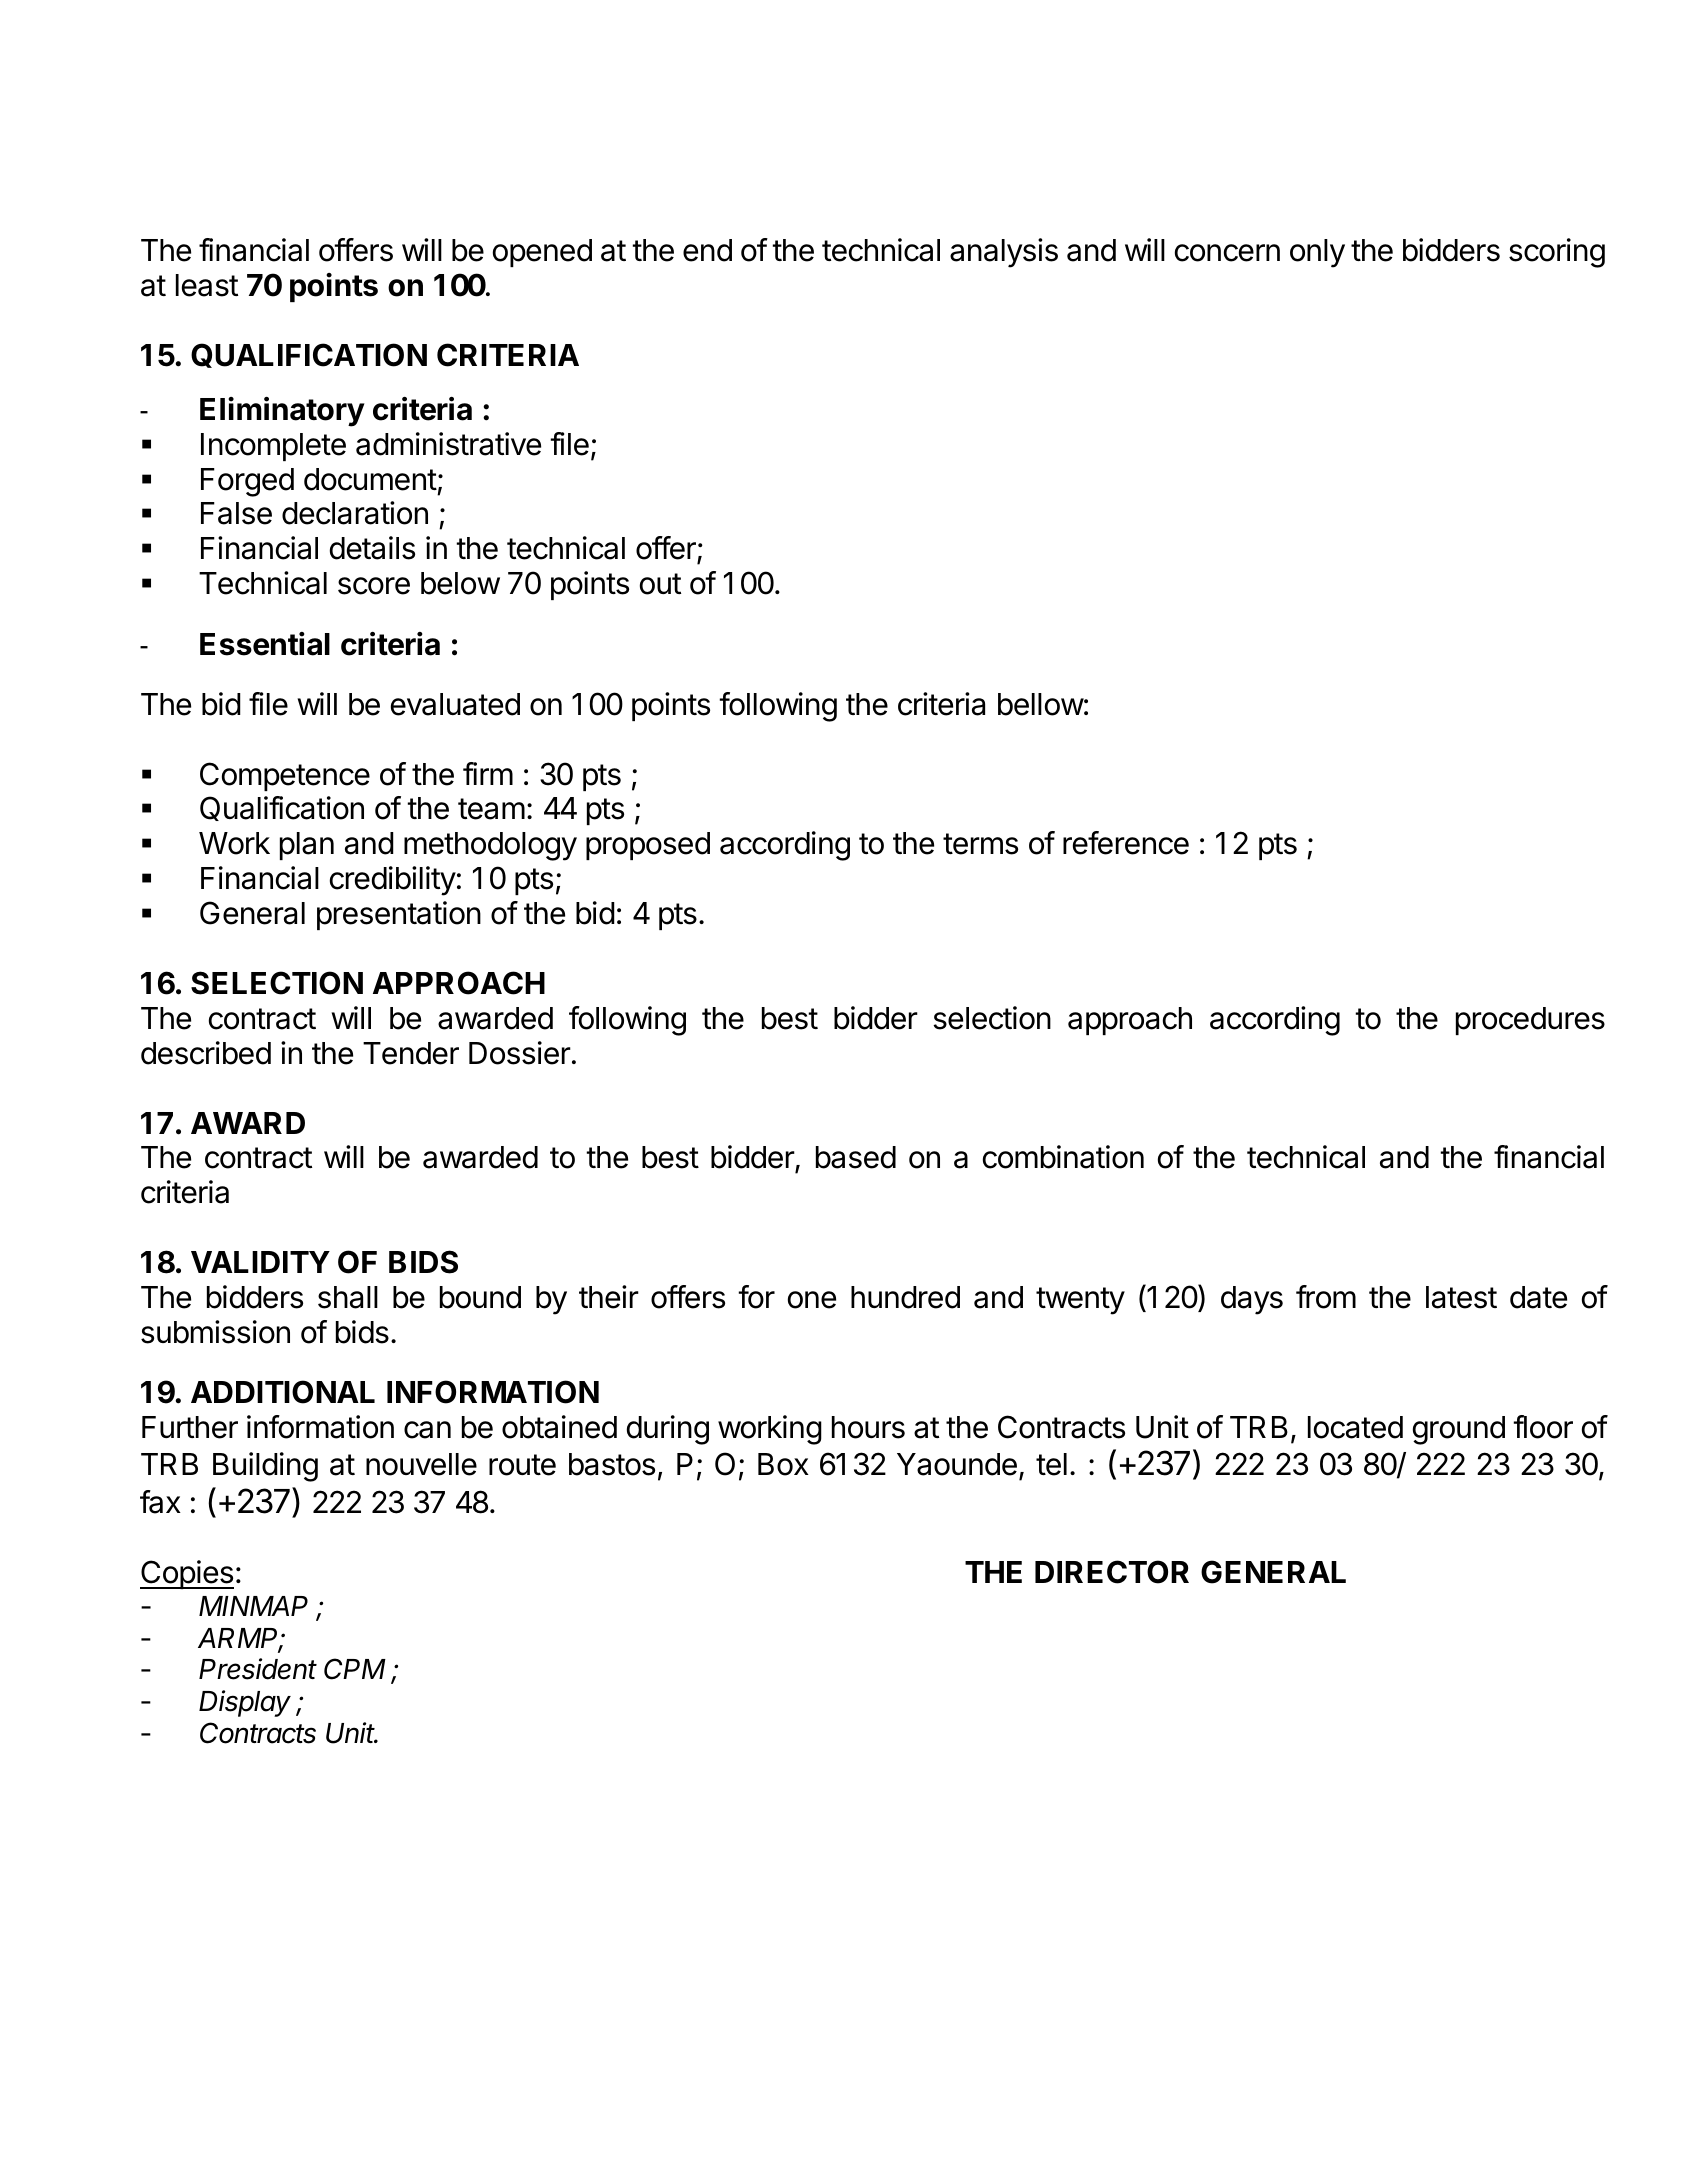 Image resolution: width=1687 pixels, height=2183 pixels. What do you see at coordinates (980, 844) in the screenshot?
I see `terms` at bounding box center [980, 844].
